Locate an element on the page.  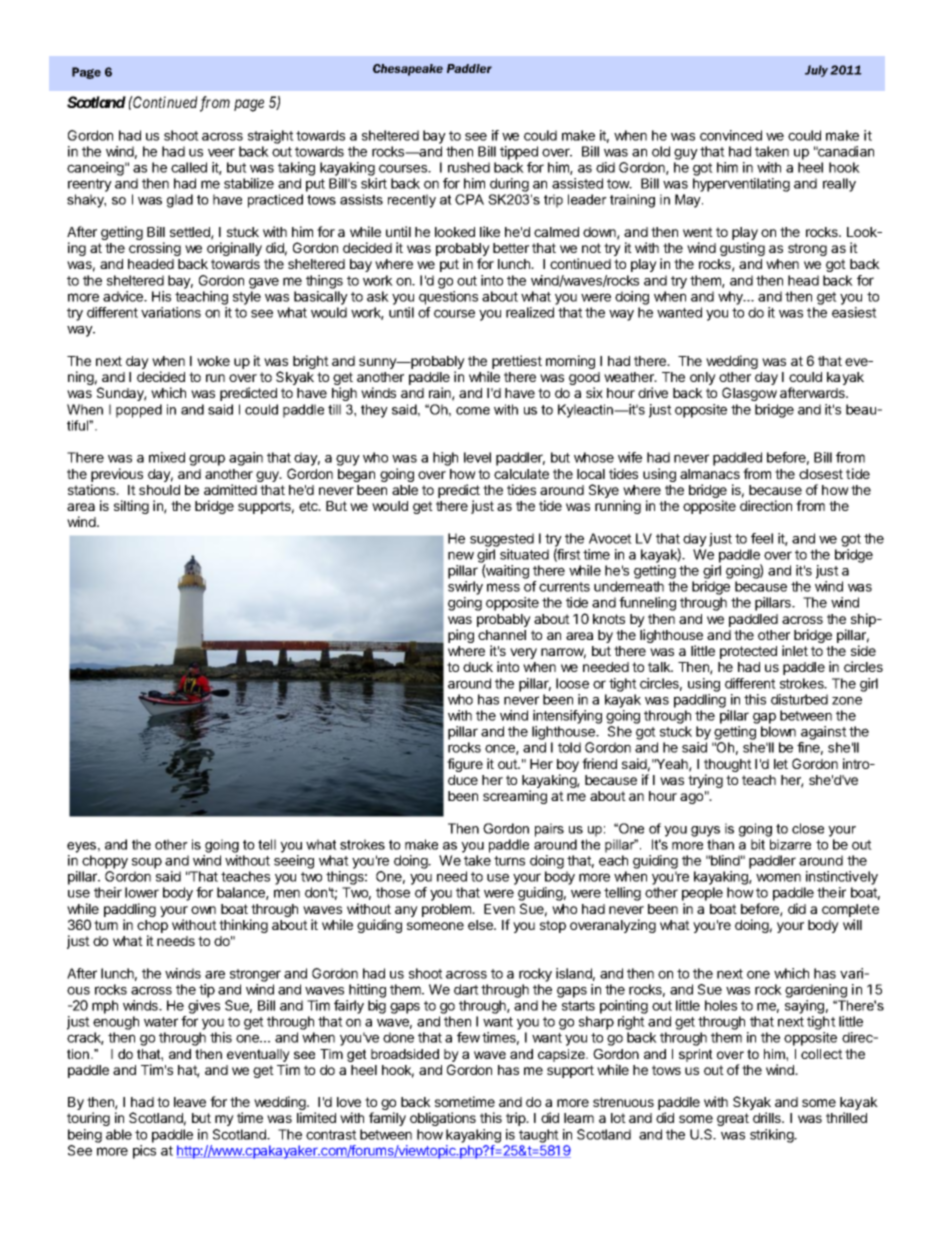
women is located at coordinates (778, 877).
